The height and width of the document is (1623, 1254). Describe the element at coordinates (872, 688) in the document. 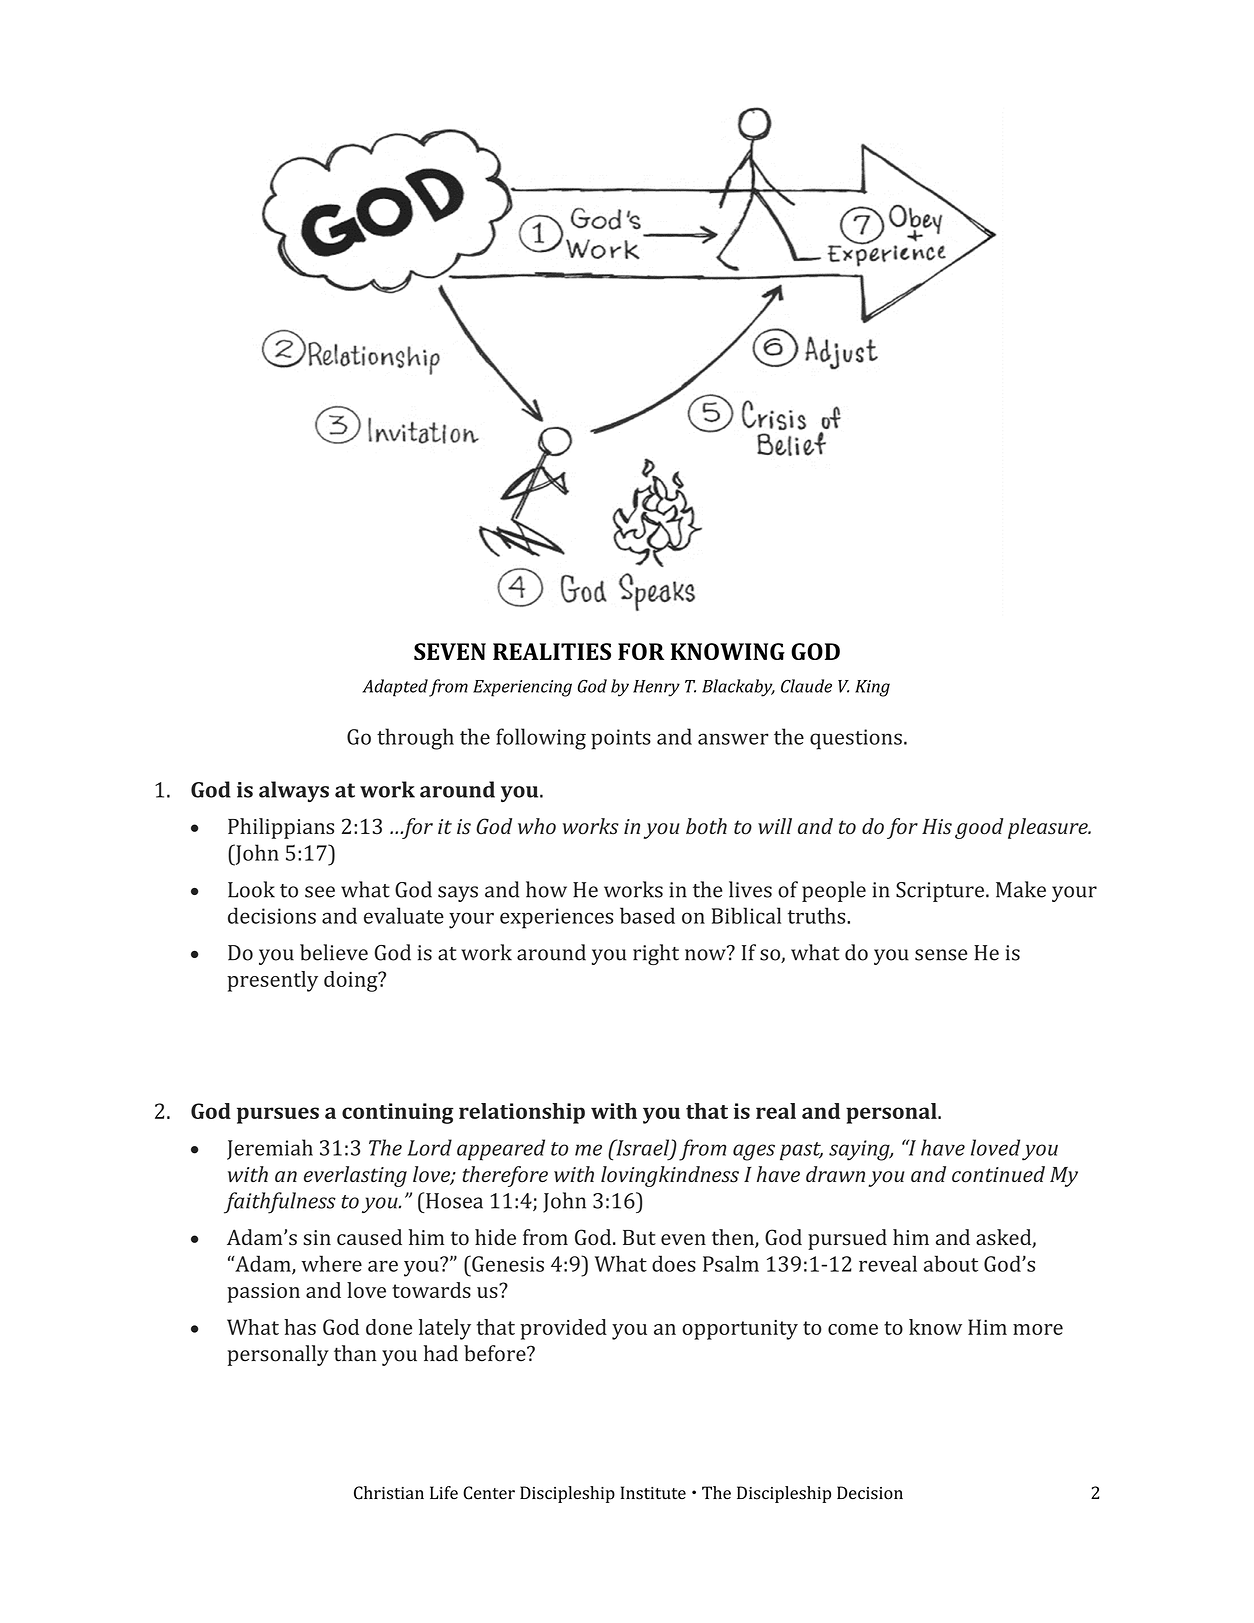

I see `King` at that location.
